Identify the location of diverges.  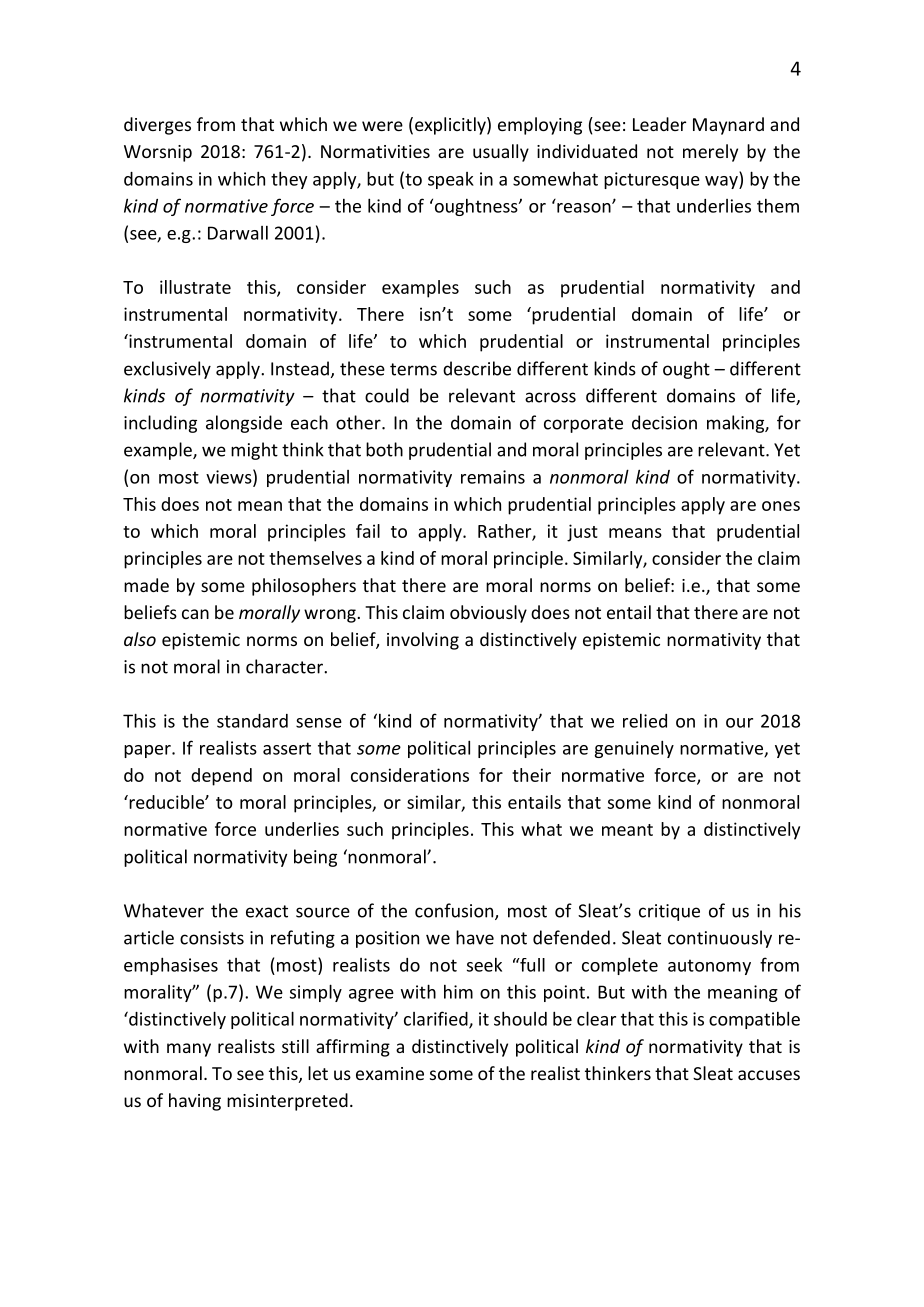
(157, 126).
